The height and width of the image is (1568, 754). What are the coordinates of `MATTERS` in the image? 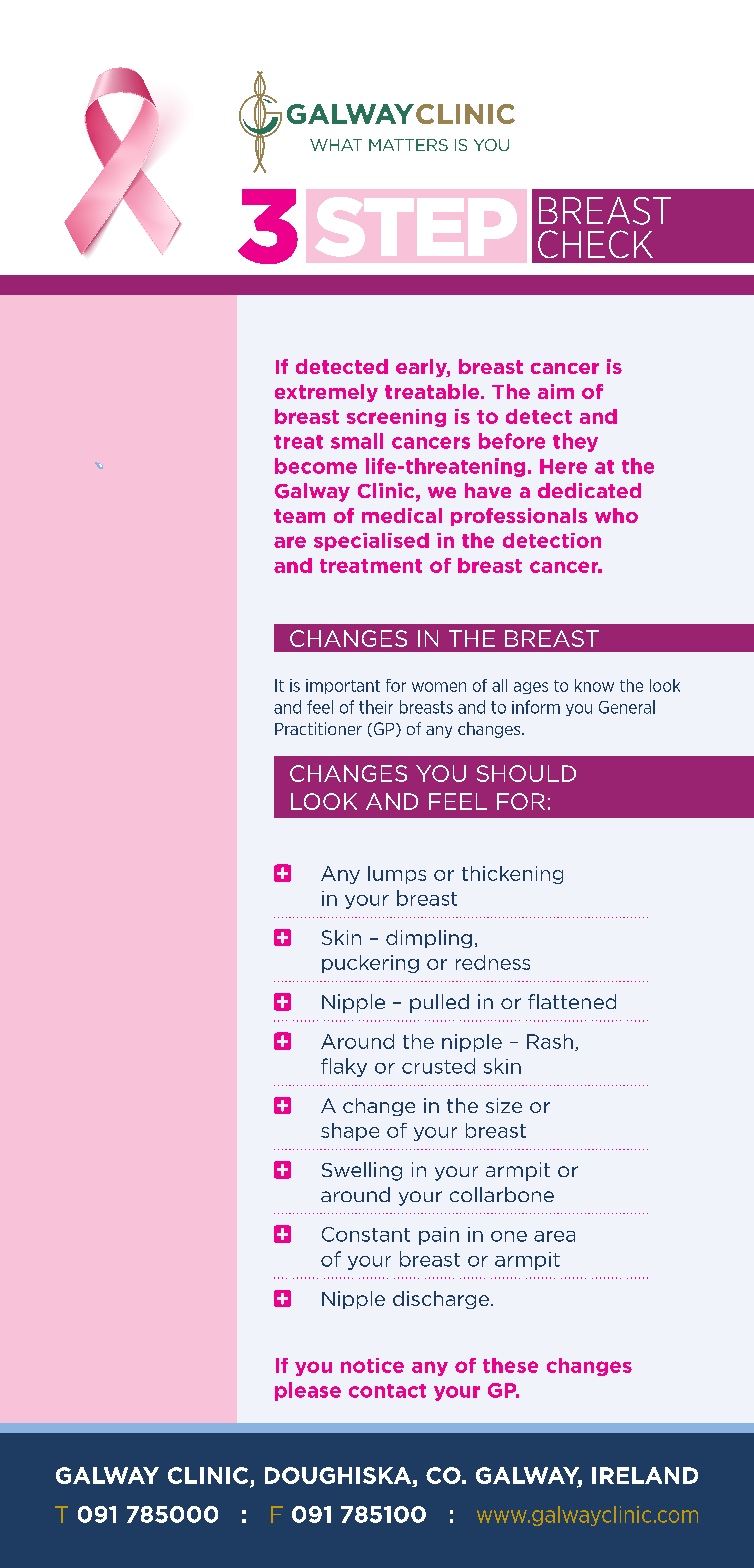 It's located at (408, 145).
